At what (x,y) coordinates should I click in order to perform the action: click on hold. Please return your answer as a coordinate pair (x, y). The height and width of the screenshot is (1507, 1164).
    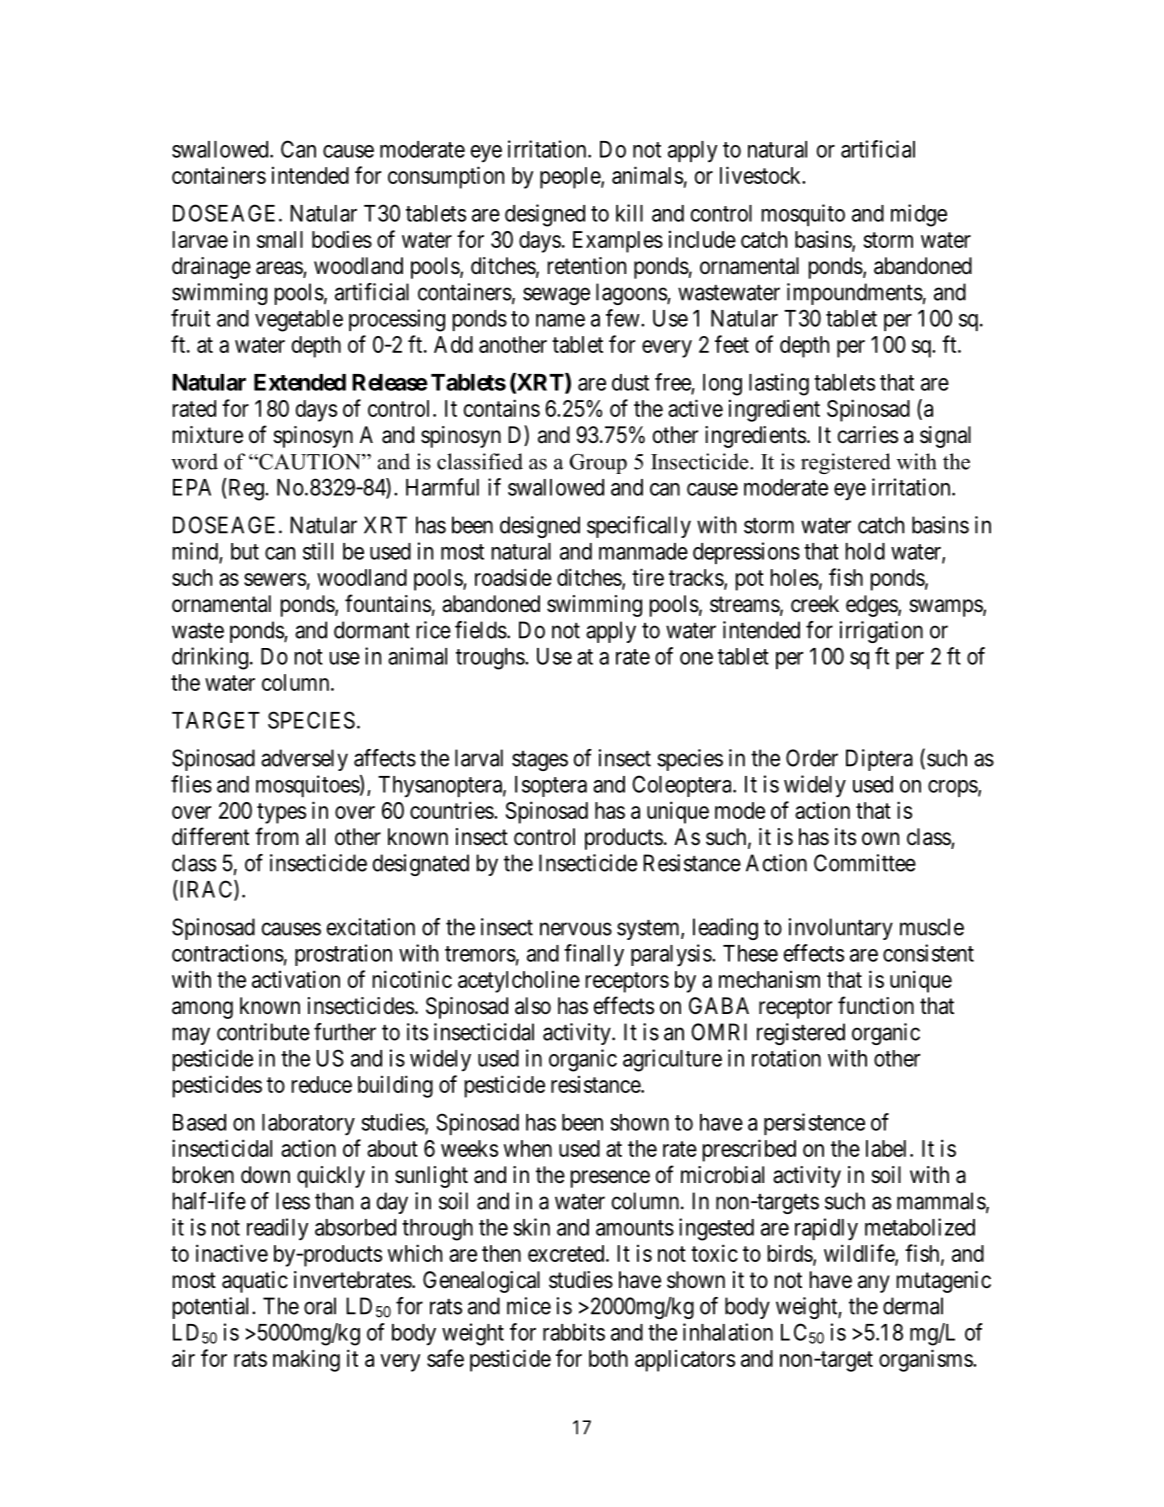
    Looking at the image, I should click on (865, 551).
